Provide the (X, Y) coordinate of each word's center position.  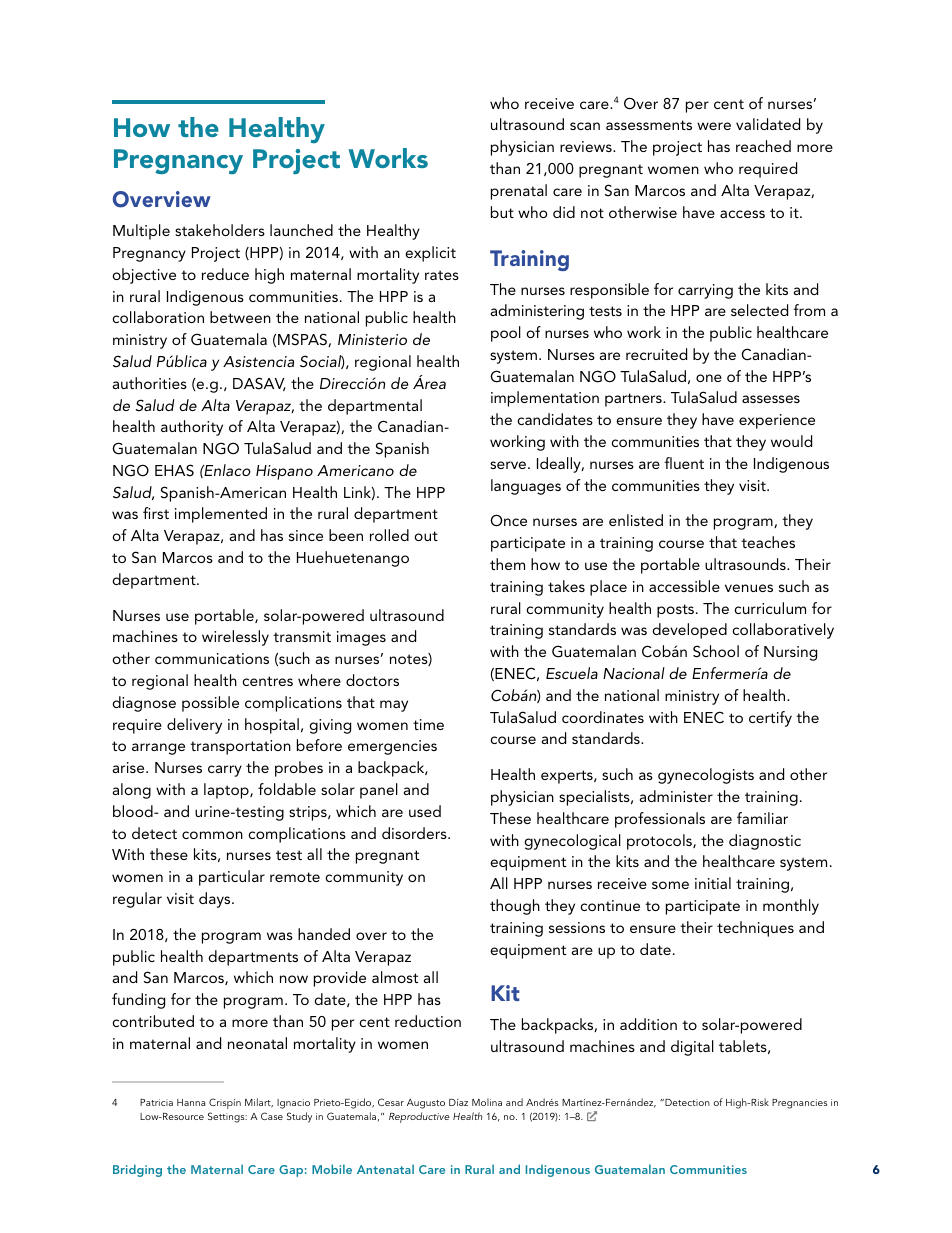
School (716, 651)
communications (212, 658)
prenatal (519, 192)
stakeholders (220, 230)
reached (763, 146)
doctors (372, 680)
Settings (227, 1117)
